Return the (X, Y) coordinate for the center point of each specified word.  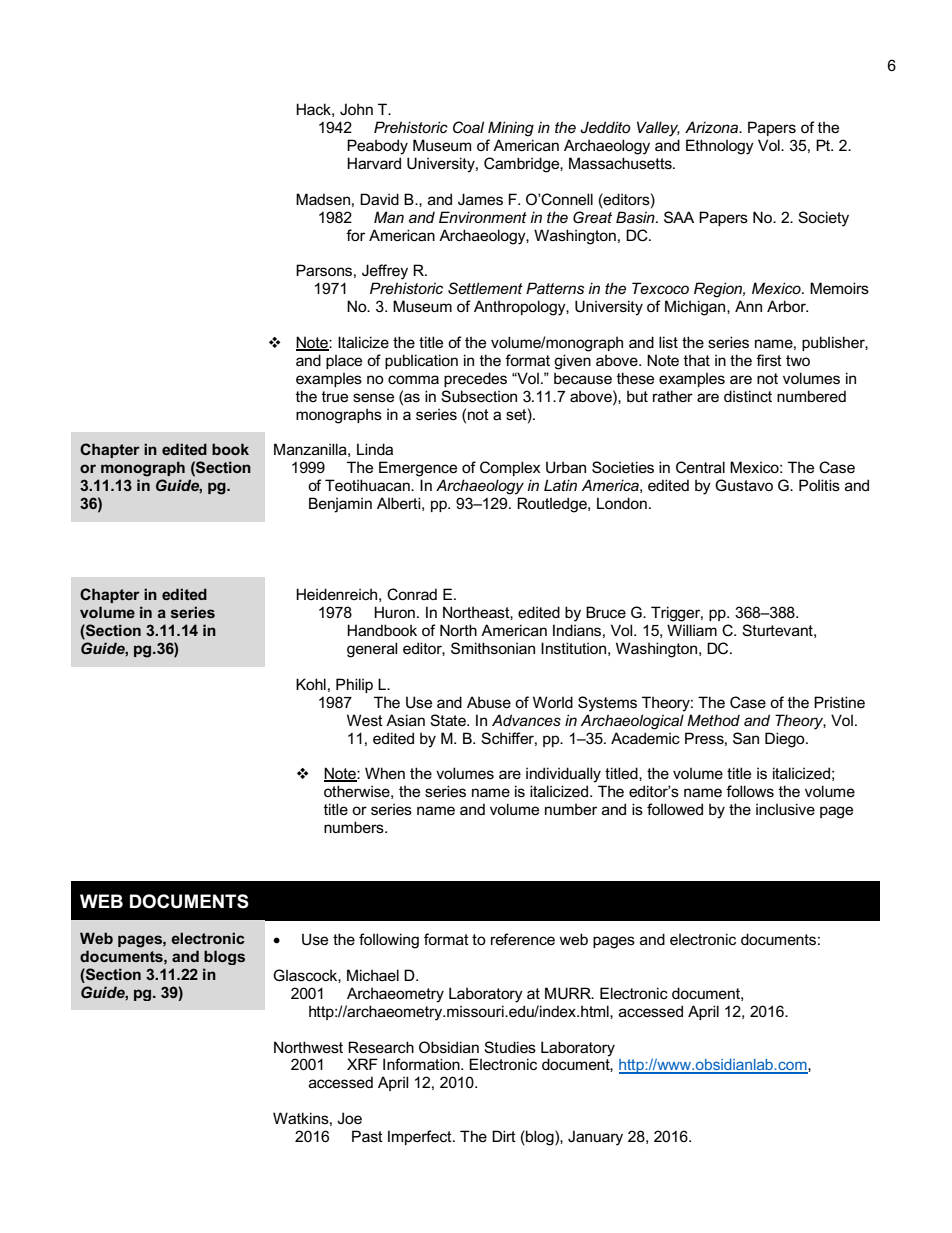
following (389, 941)
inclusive (785, 809)
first (769, 360)
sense (373, 397)
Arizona (713, 127)
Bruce (606, 612)
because (583, 378)
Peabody (377, 147)
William (692, 630)
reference (523, 939)
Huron (394, 612)
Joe (349, 1118)
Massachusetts (621, 163)
